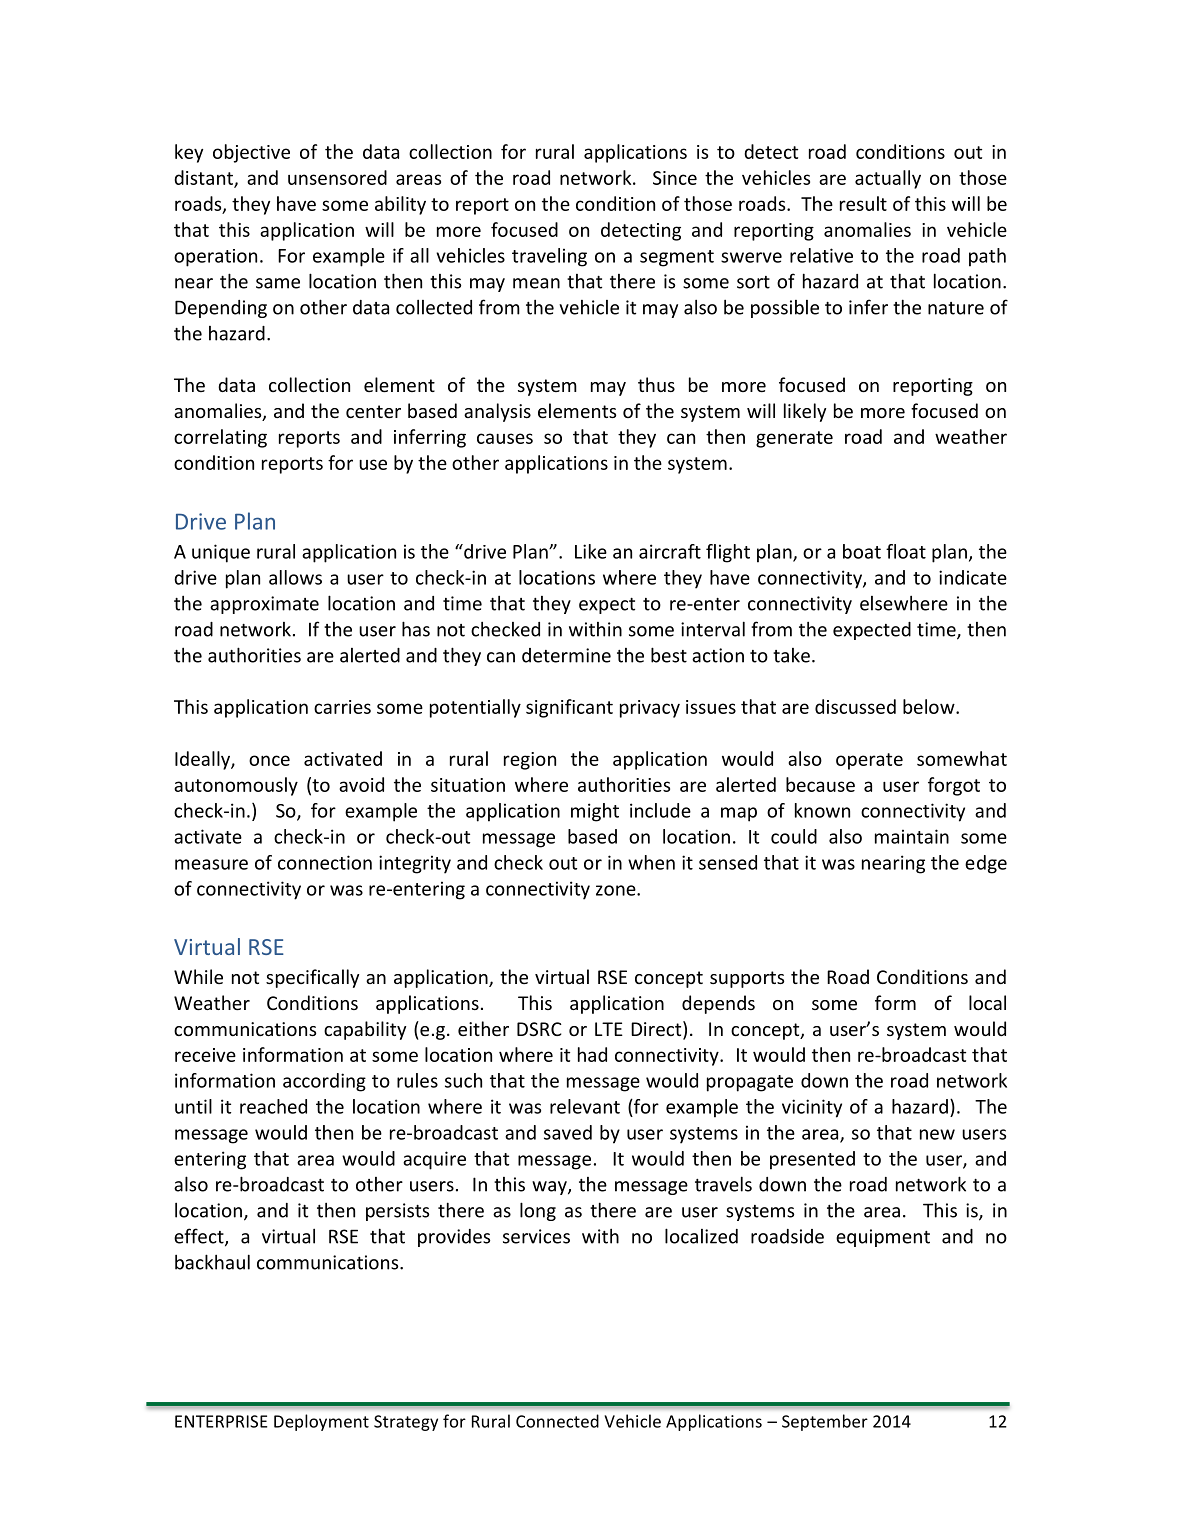  Describe the element at coordinates (236, 786) in the document. I see `autonomously` at that location.
